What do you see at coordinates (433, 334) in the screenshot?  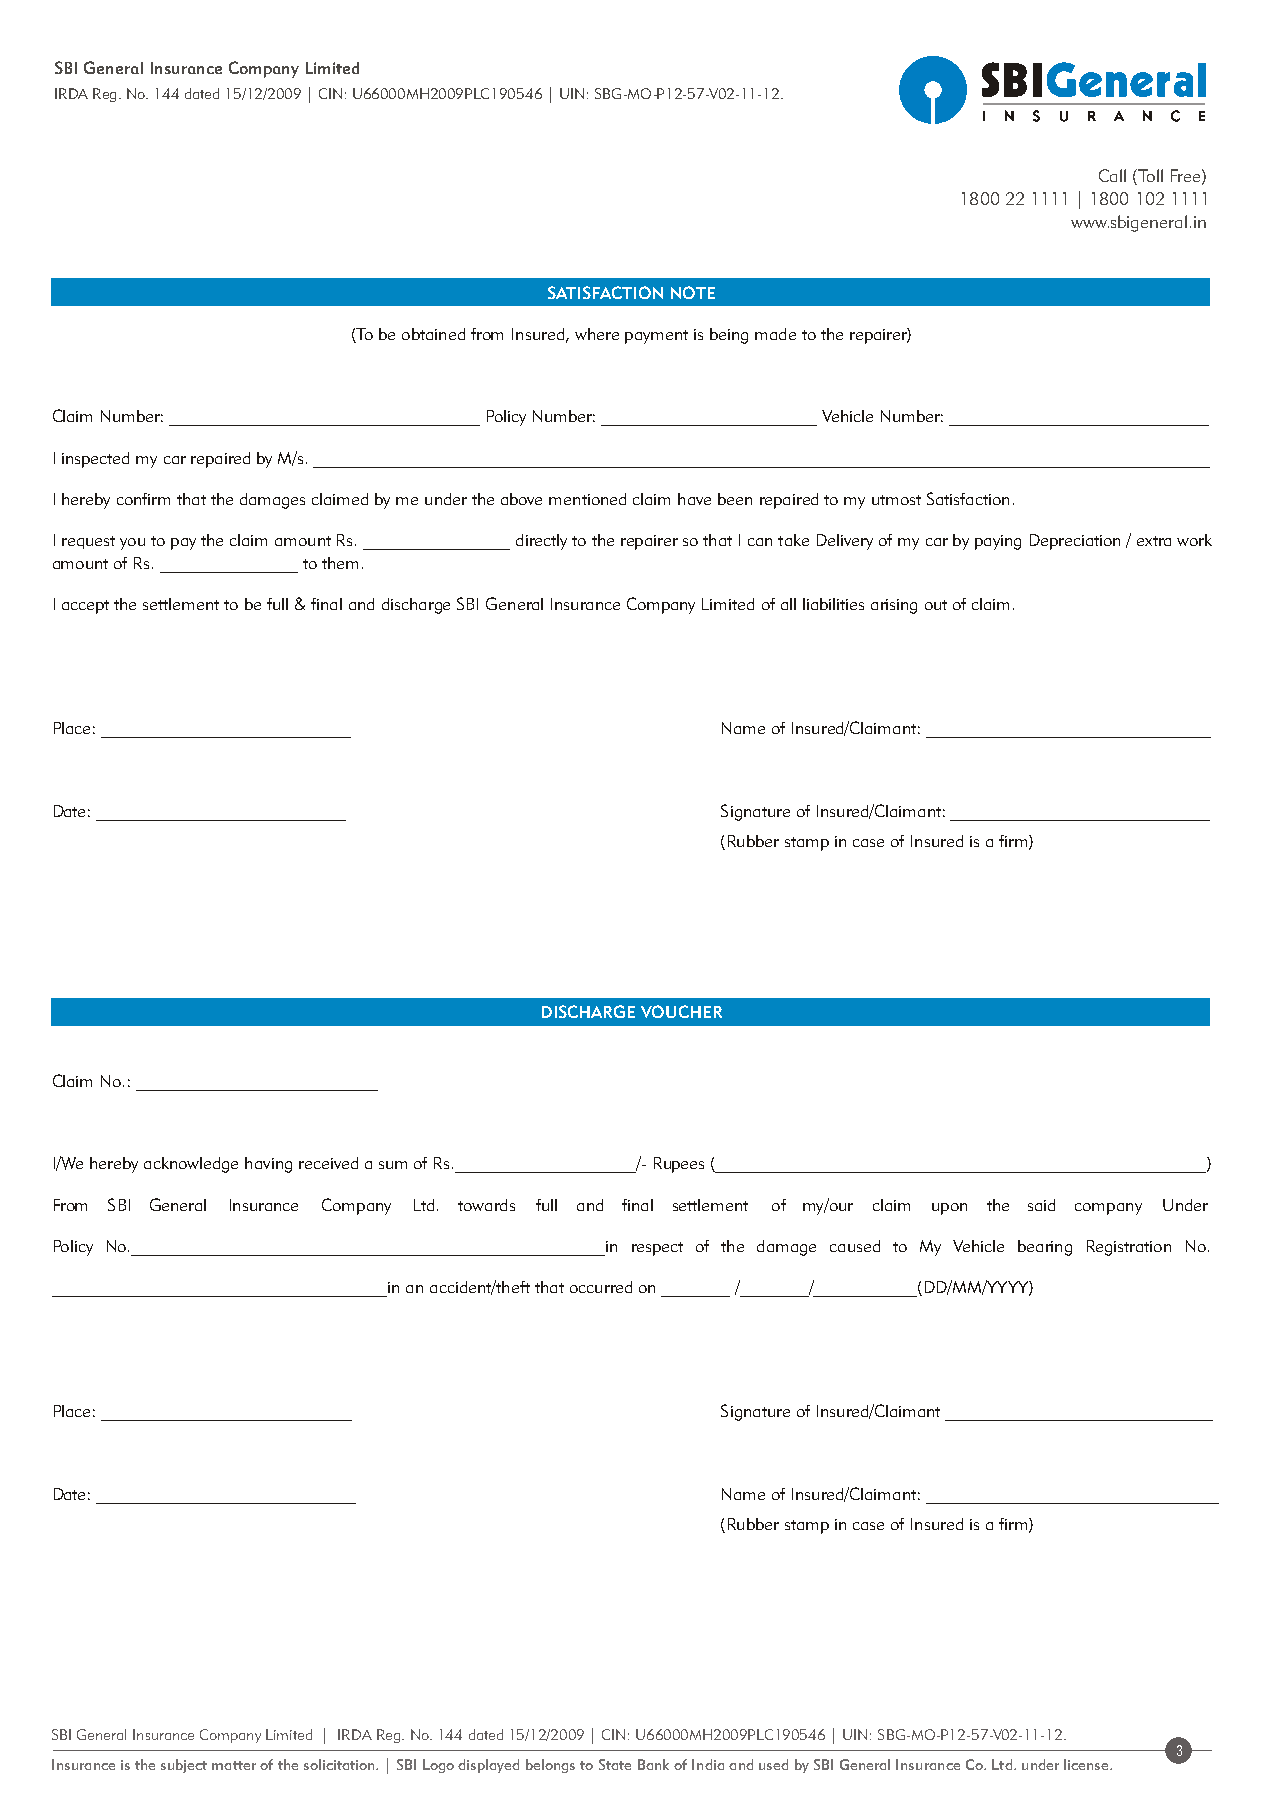 I see `obtained` at bounding box center [433, 334].
